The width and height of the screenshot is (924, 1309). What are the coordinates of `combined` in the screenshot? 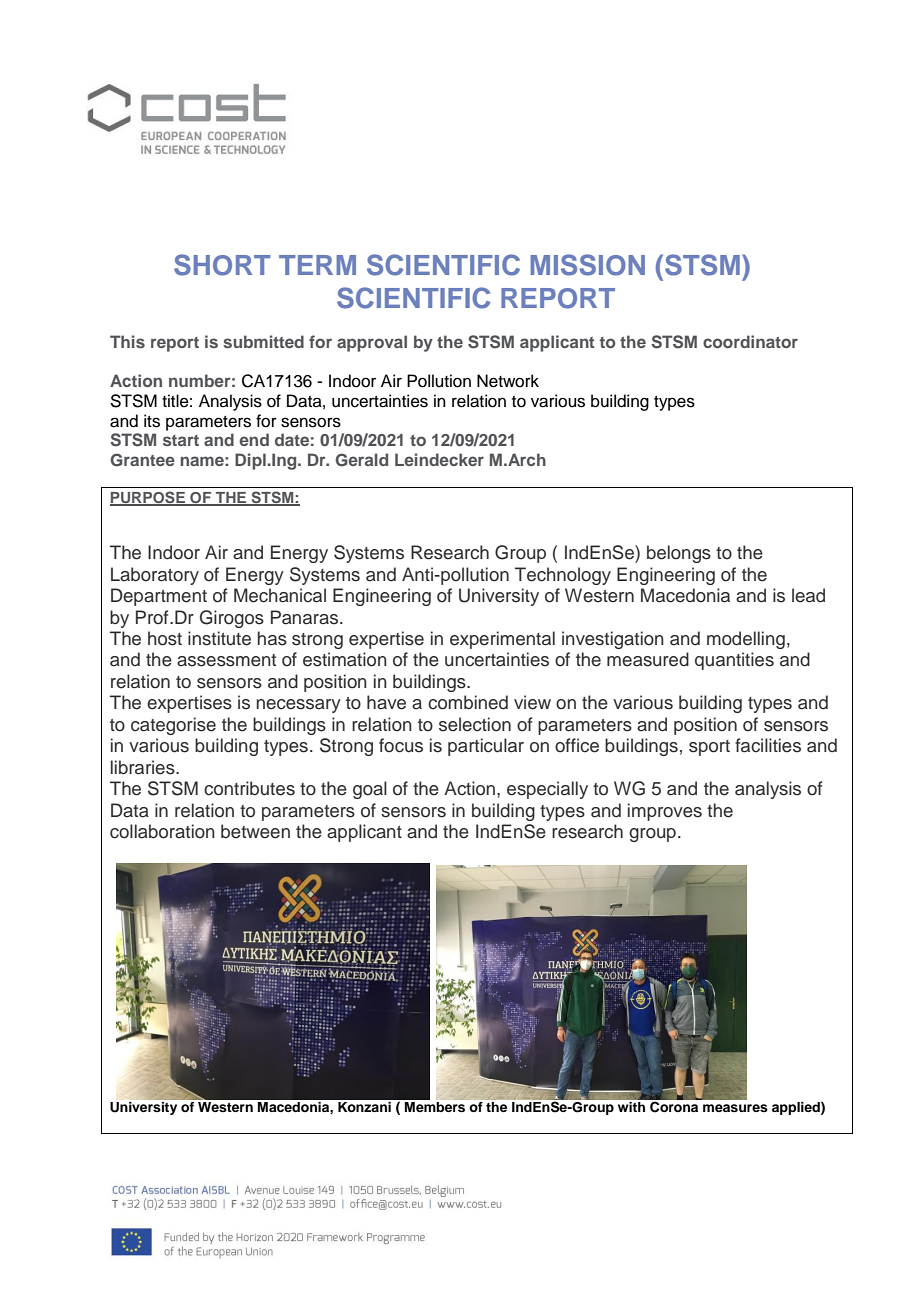 It's located at (468, 702).
